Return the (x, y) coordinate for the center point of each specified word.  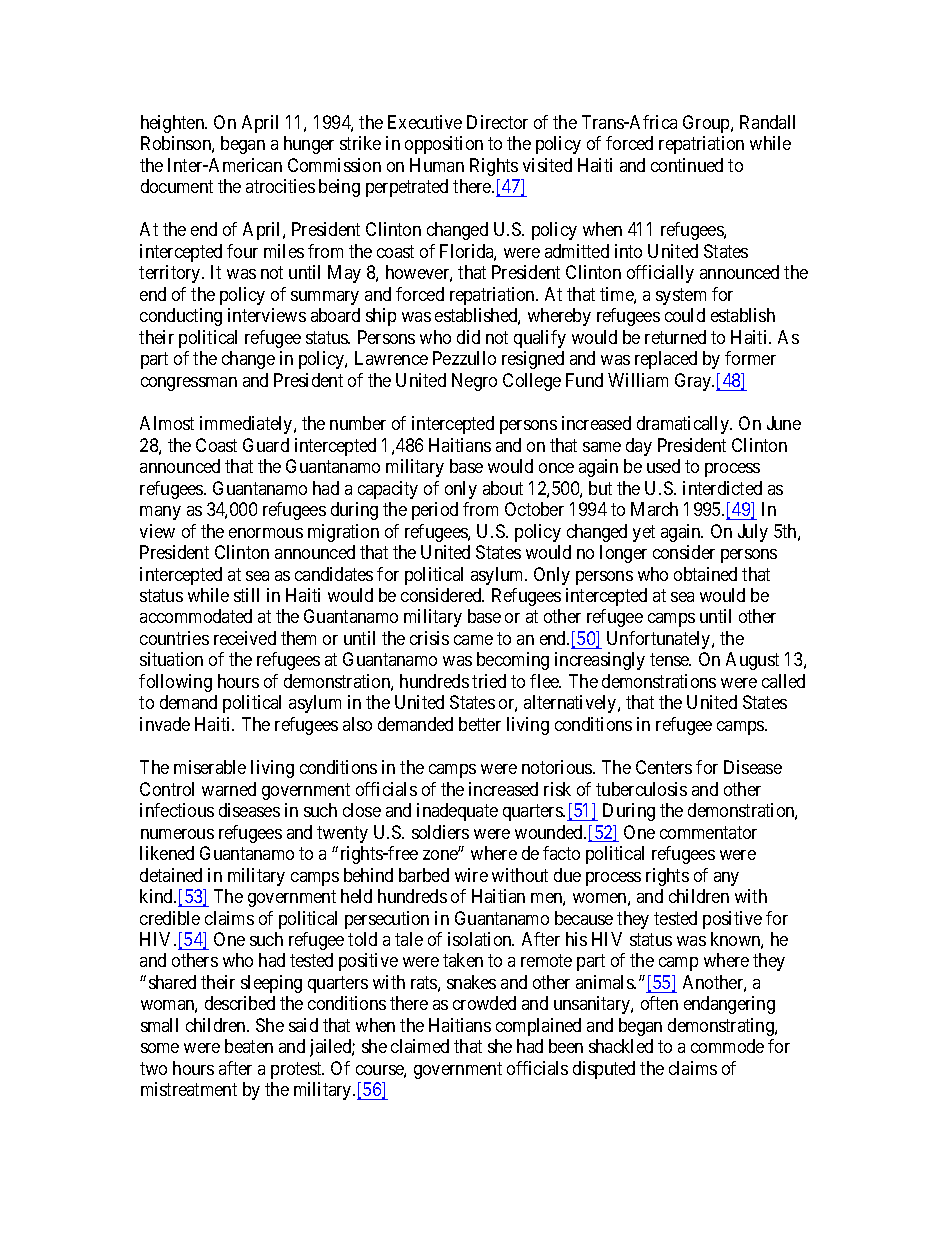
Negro (474, 382)
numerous (177, 834)
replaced (666, 360)
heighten (174, 124)
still (246, 595)
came (473, 640)
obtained (705, 574)
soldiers (440, 832)
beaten (249, 1046)
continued (687, 165)
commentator (708, 832)
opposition (444, 145)
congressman (189, 384)
